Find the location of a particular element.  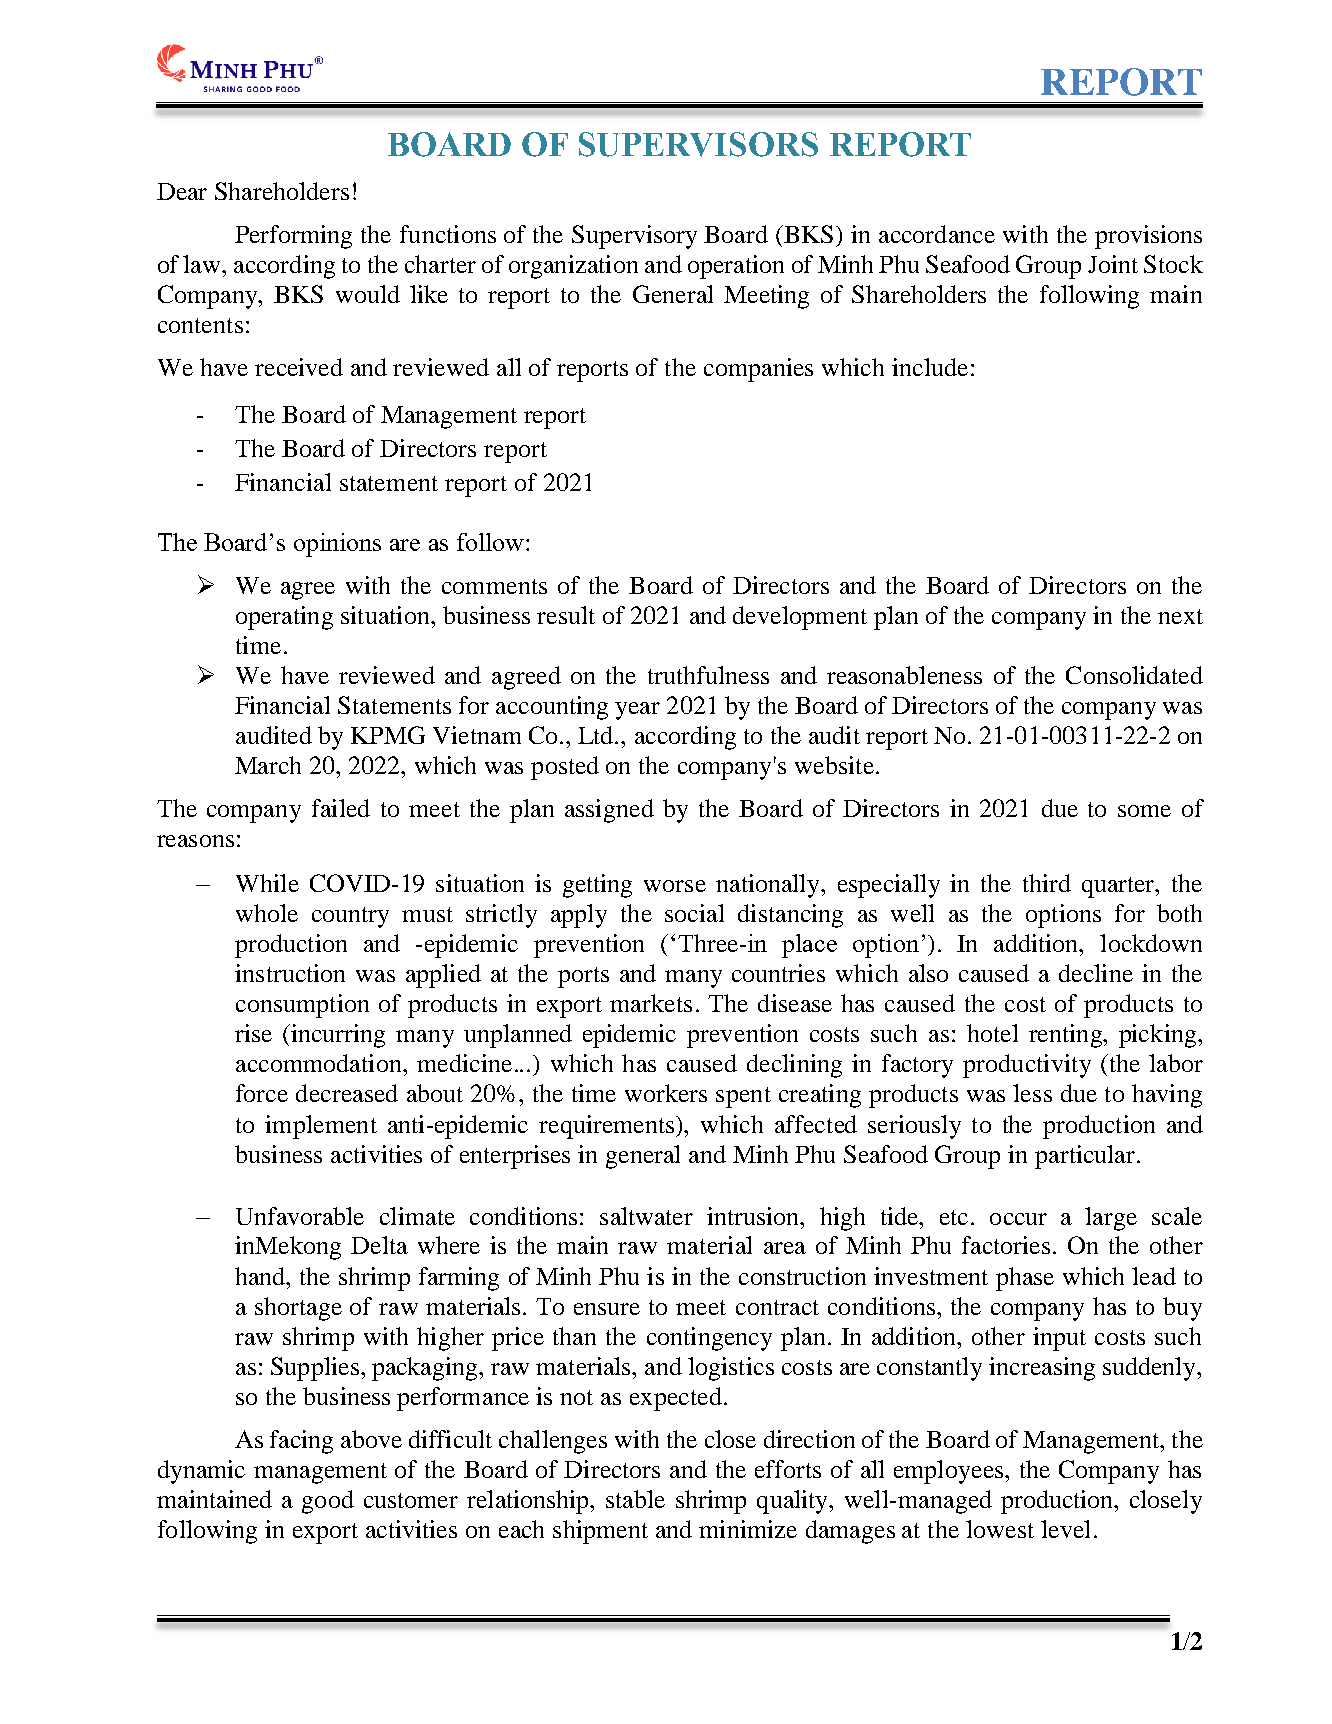

truthfulness is located at coordinates (708, 675).
